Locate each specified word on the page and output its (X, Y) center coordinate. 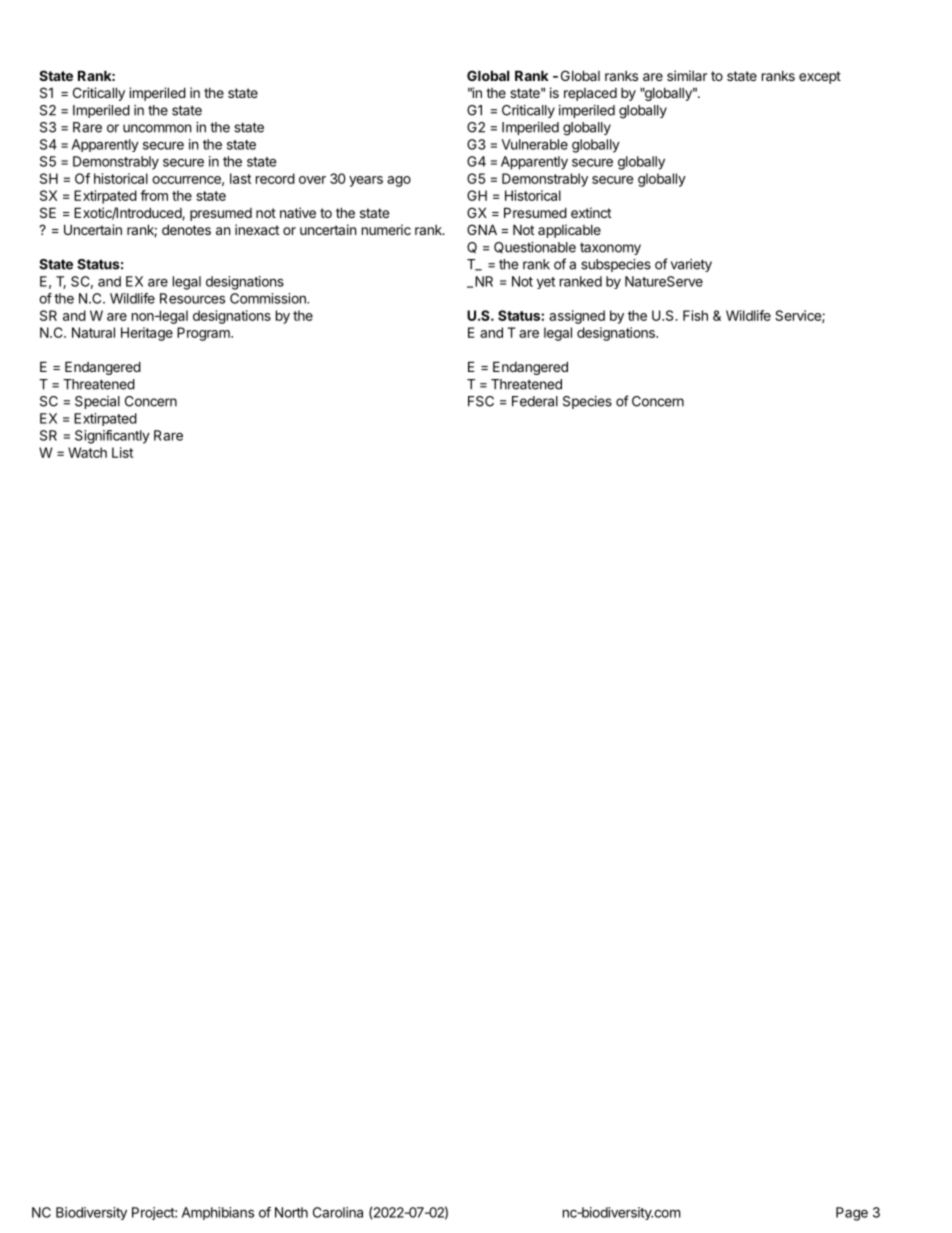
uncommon (157, 128)
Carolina (338, 1212)
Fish (695, 315)
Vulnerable (535, 144)
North (291, 1212)
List (122, 452)
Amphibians (218, 1213)
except (820, 77)
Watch (87, 452)
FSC (481, 401)
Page (852, 1214)
